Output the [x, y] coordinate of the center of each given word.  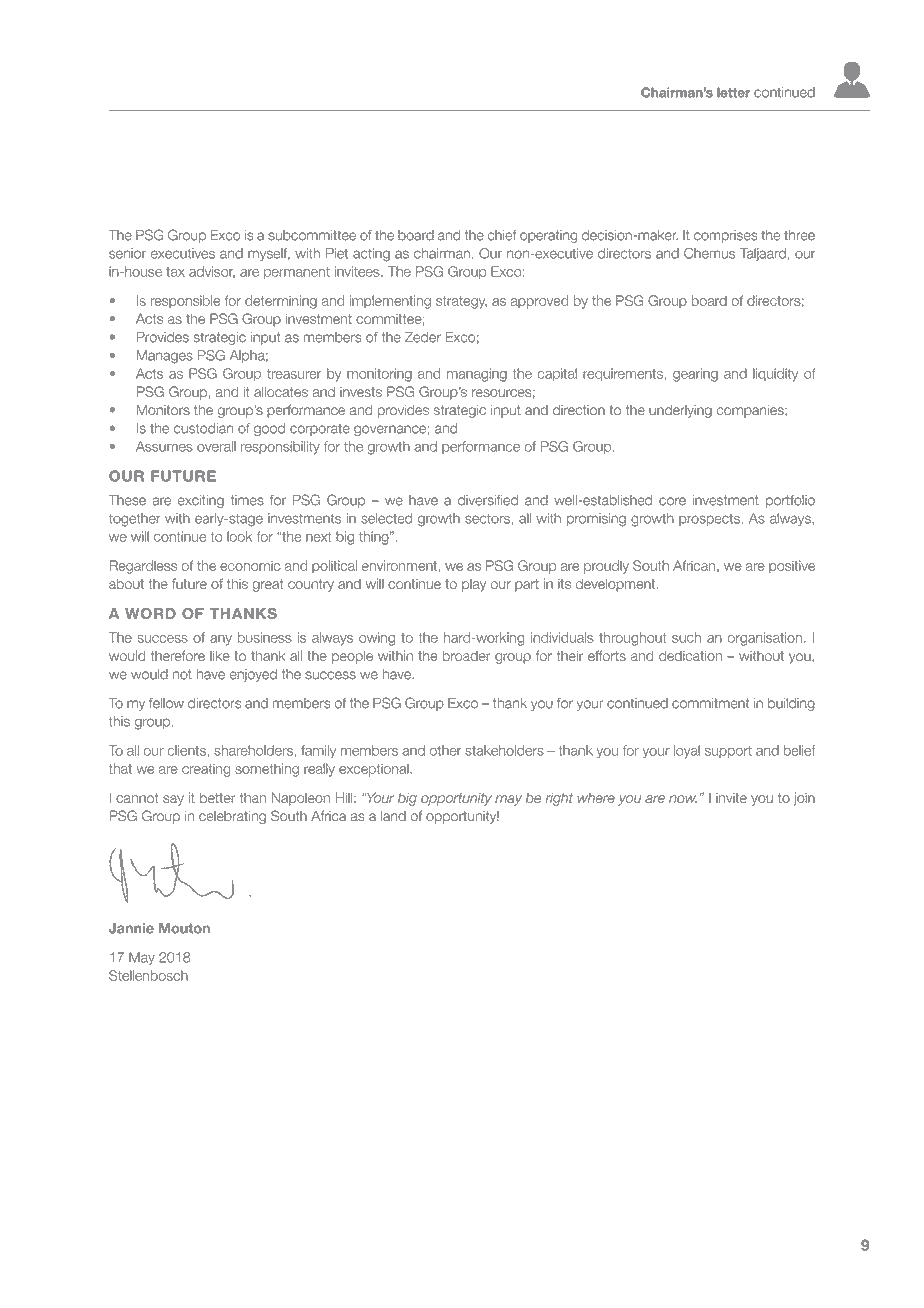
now [683, 799]
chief [501, 235]
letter [733, 92]
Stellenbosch [148, 975]
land [393, 816]
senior [127, 253]
